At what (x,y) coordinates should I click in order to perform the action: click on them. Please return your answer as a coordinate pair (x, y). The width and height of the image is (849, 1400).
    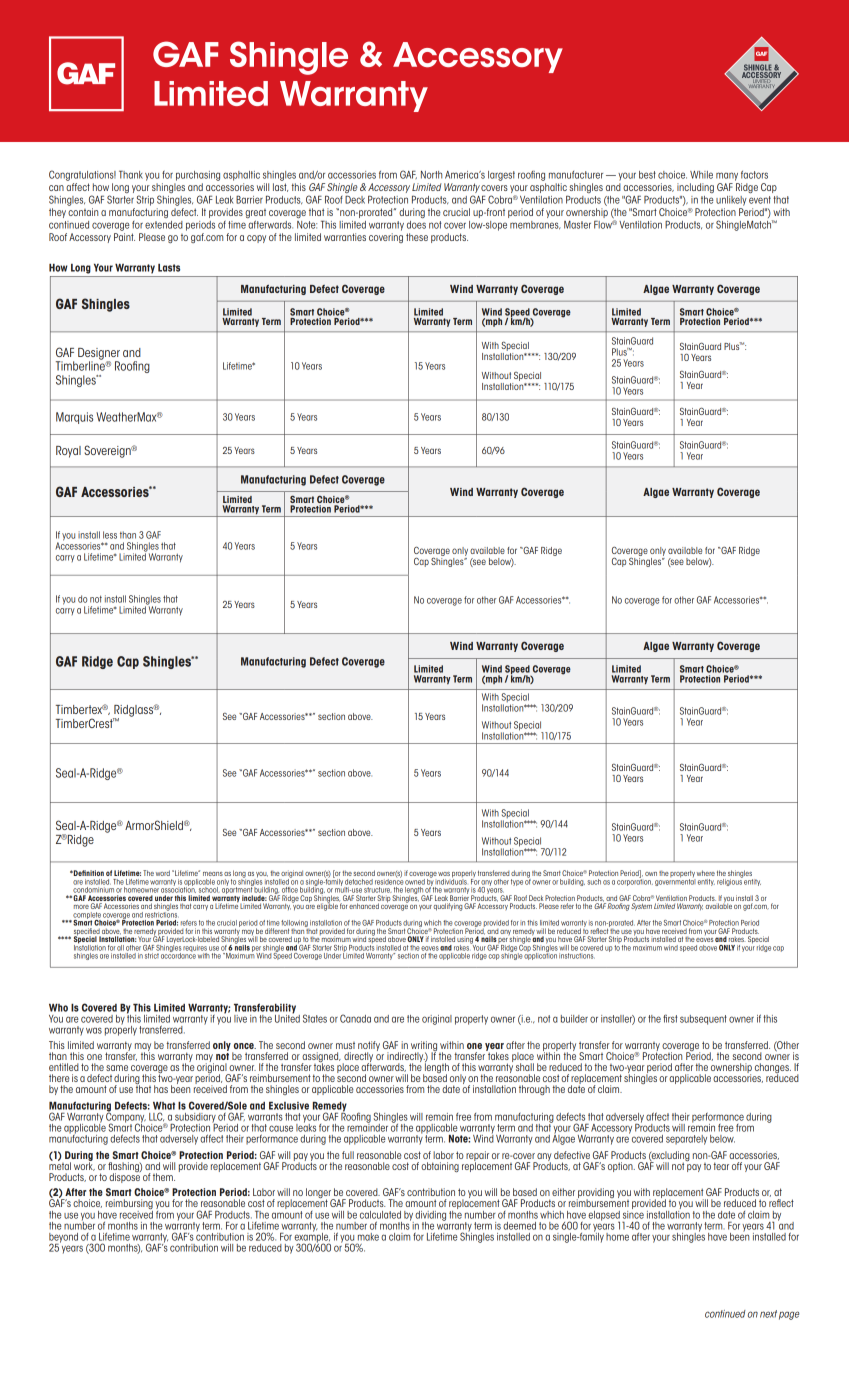
    Looking at the image, I should click on (164, 1177).
